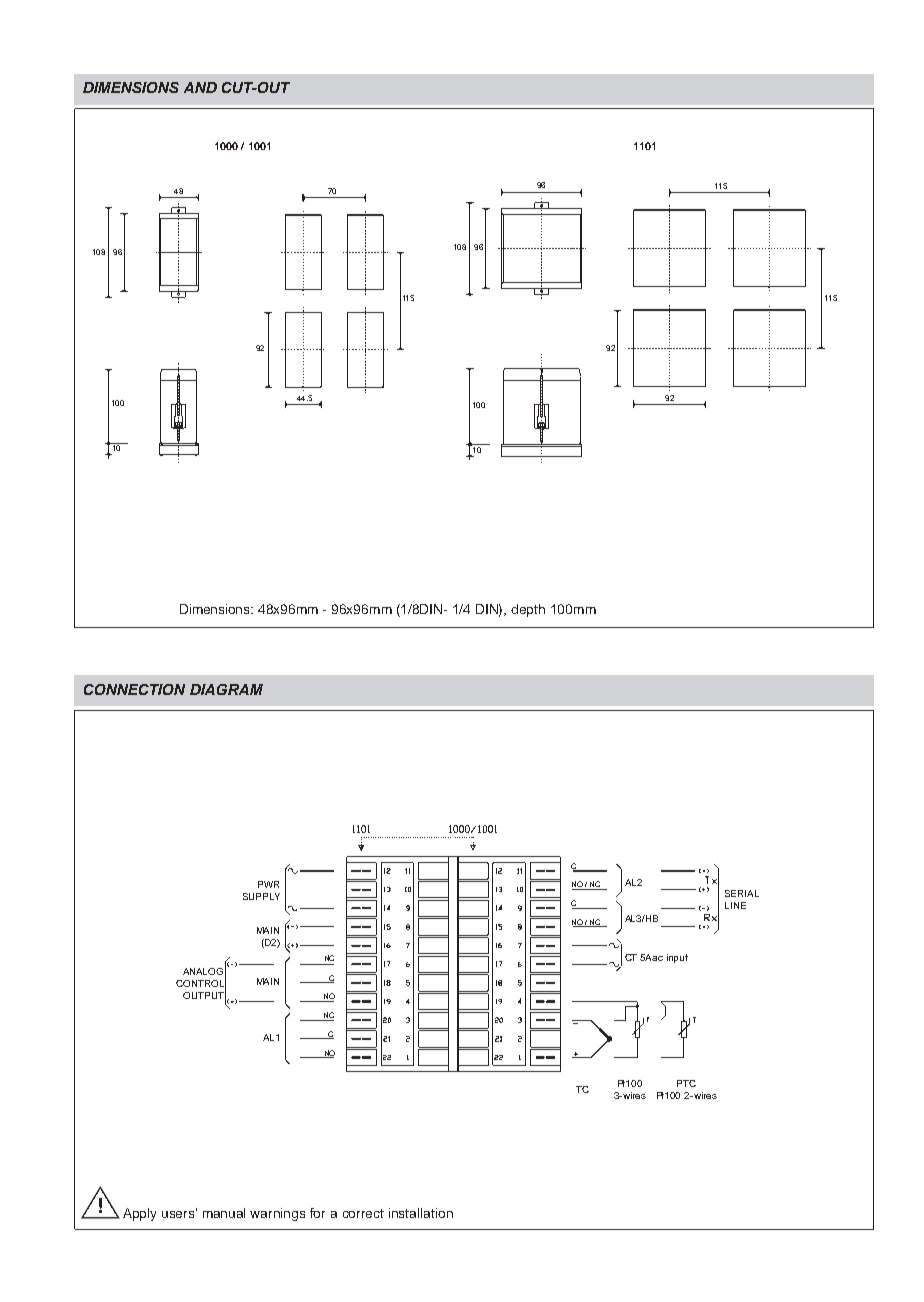 The width and height of the screenshot is (924, 1302). I want to click on AND, so click(200, 87).
